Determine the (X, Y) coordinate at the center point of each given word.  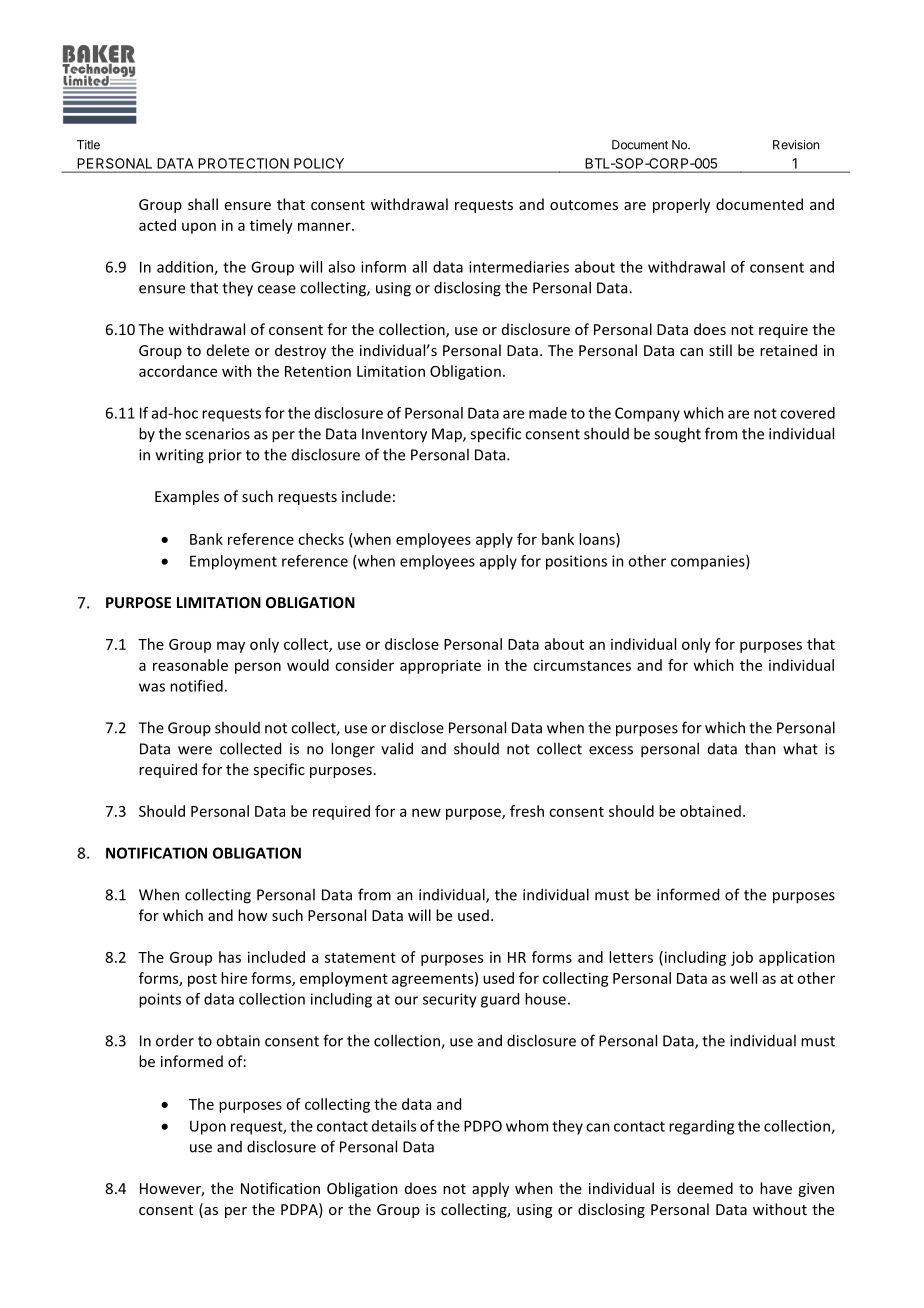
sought (677, 435)
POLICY (319, 163)
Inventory (394, 435)
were (195, 750)
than (760, 748)
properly (681, 205)
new (426, 812)
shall (203, 204)
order (175, 1040)
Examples (187, 497)
